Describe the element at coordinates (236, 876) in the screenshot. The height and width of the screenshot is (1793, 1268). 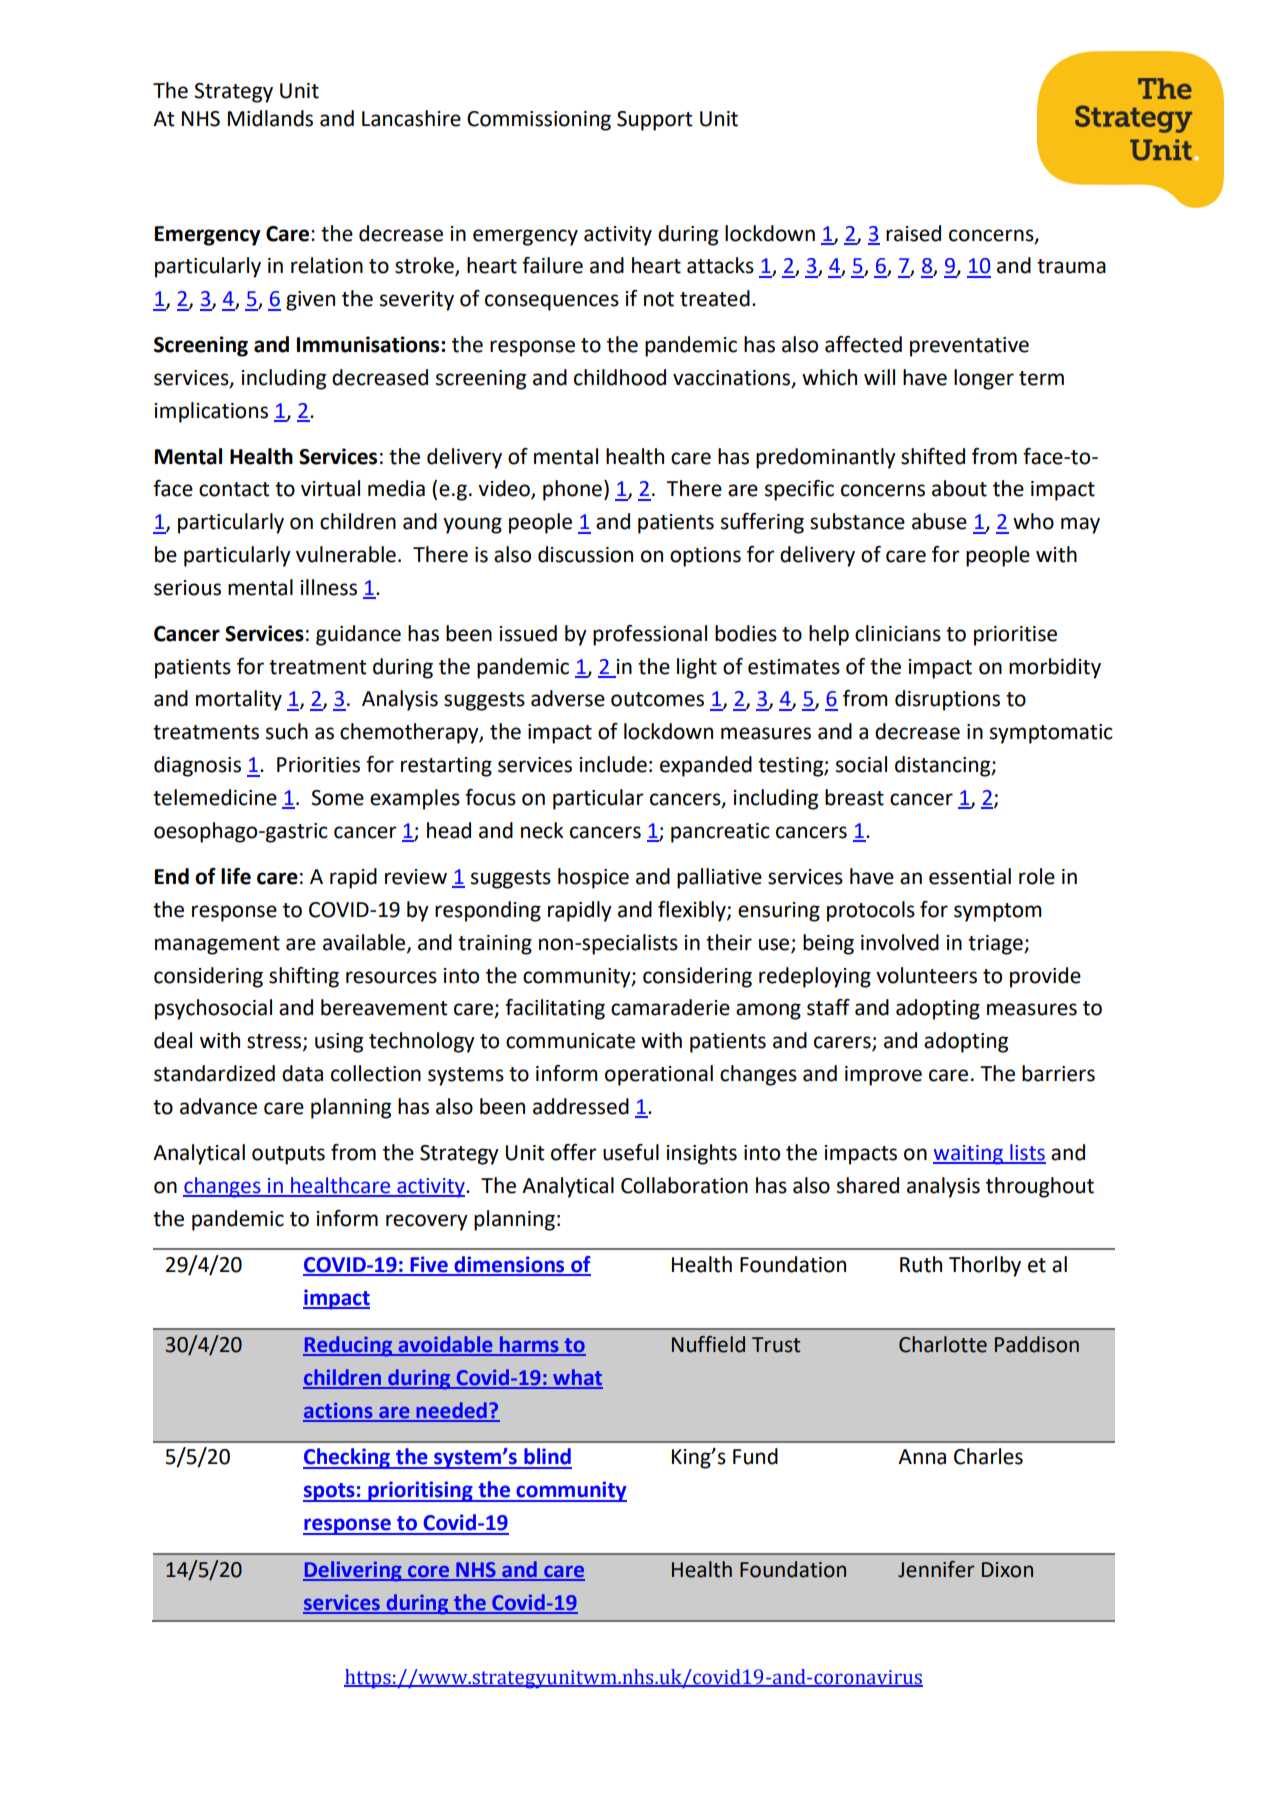
I see `life` at that location.
